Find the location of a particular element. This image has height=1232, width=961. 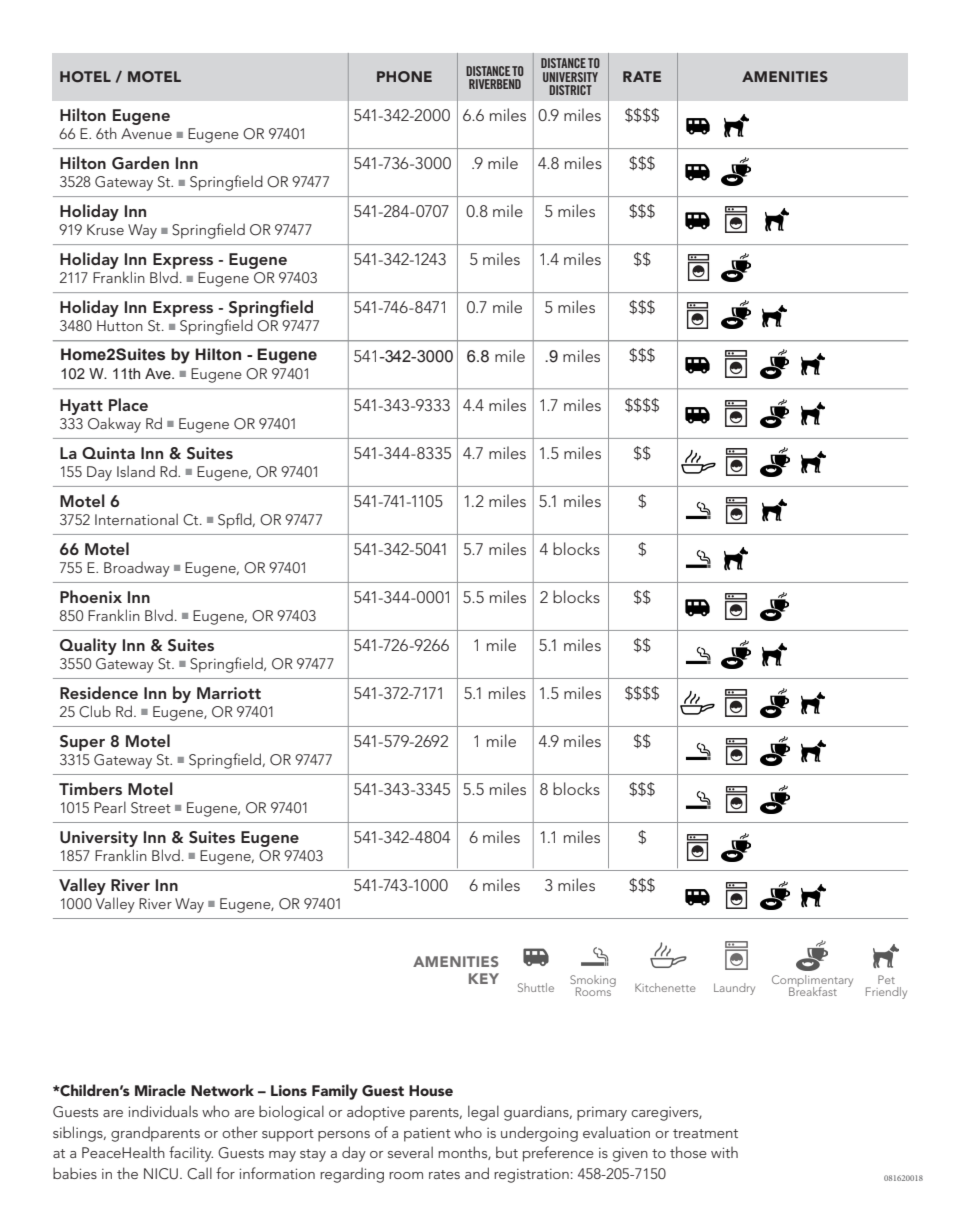

Avenue is located at coordinates (146, 133).
